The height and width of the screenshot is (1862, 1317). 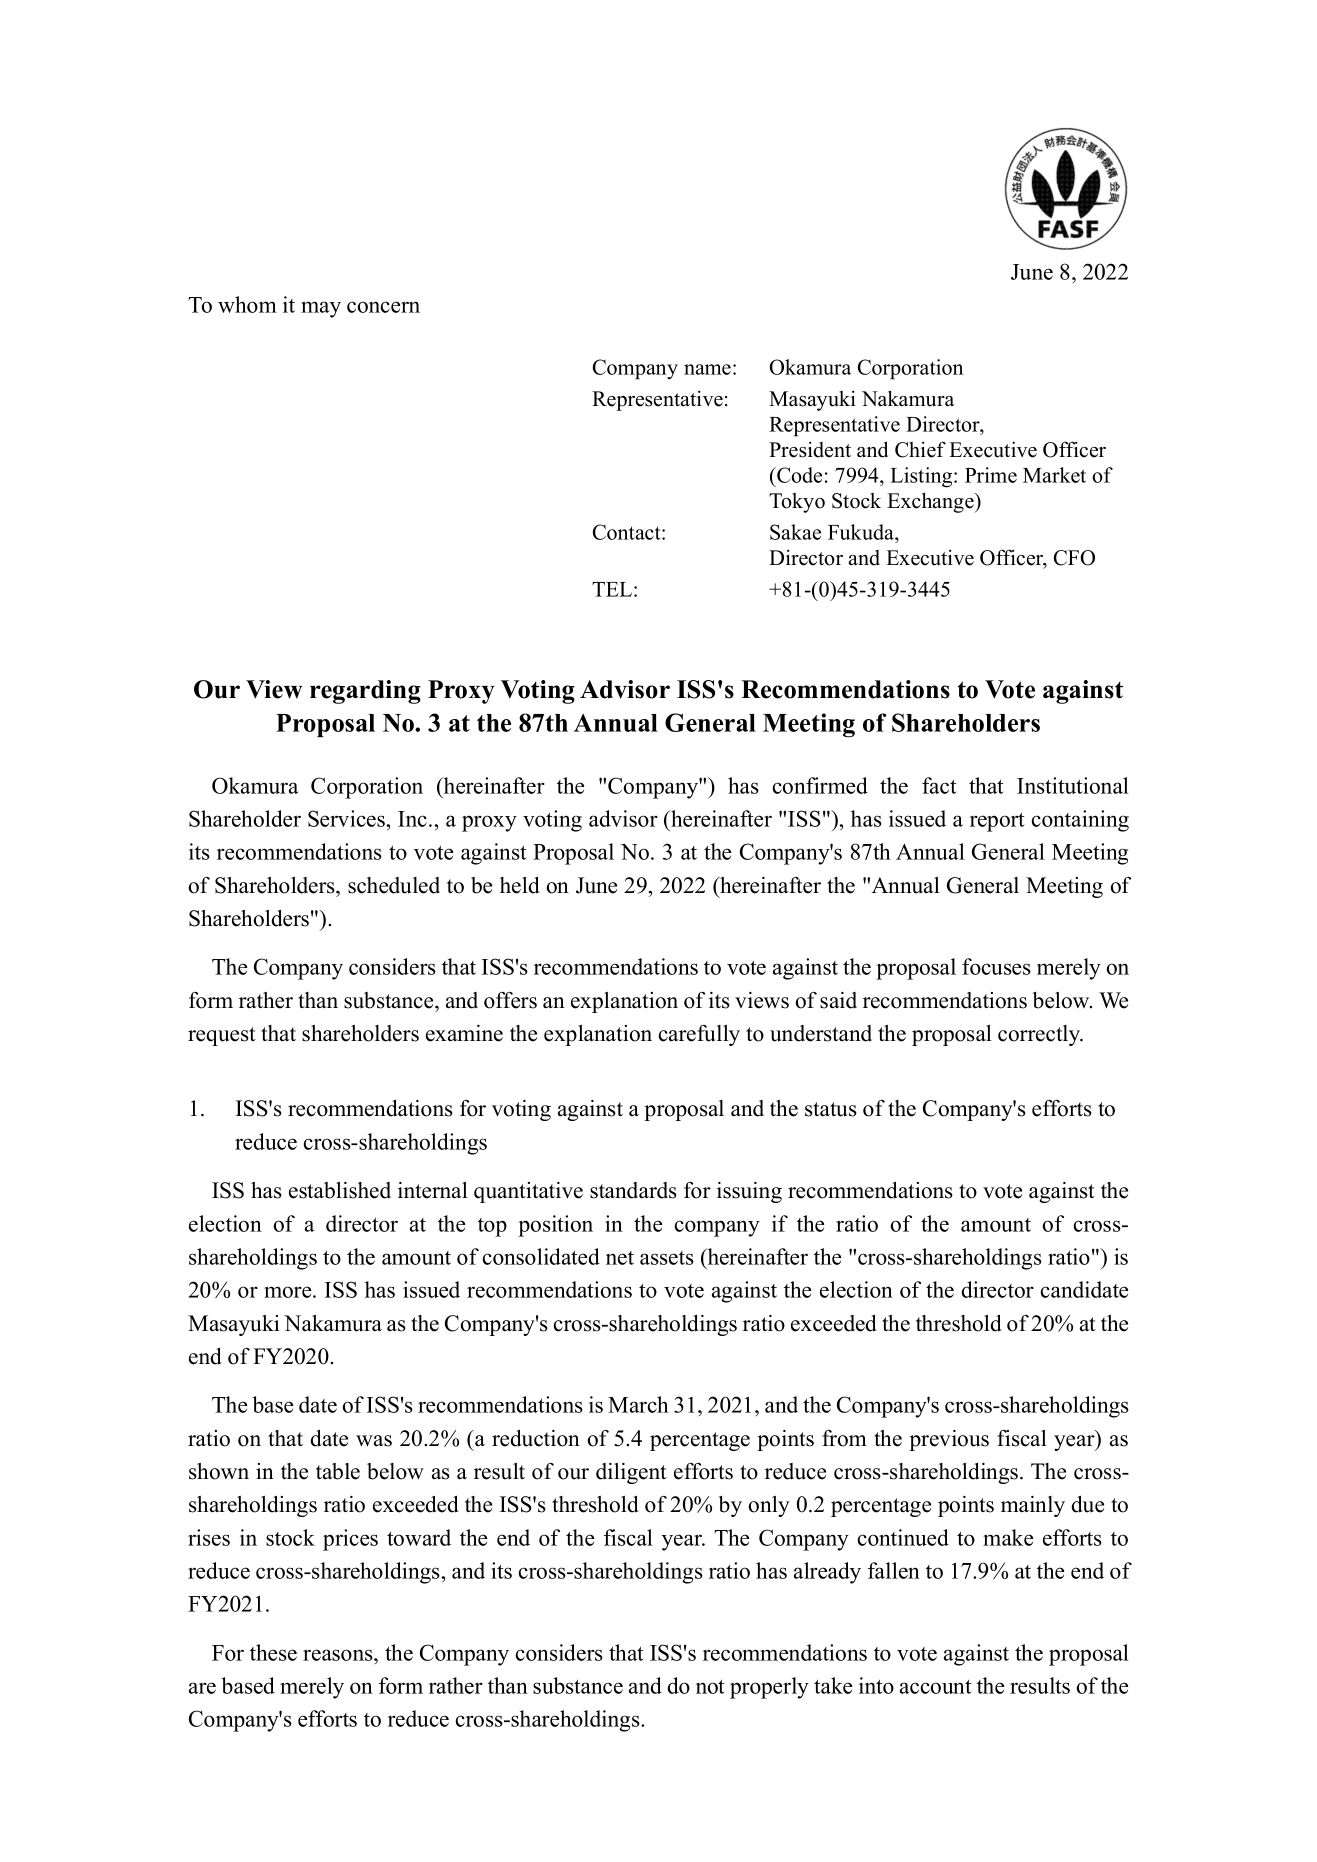 What do you see at coordinates (939, 785) in the screenshot?
I see `fact` at bounding box center [939, 785].
